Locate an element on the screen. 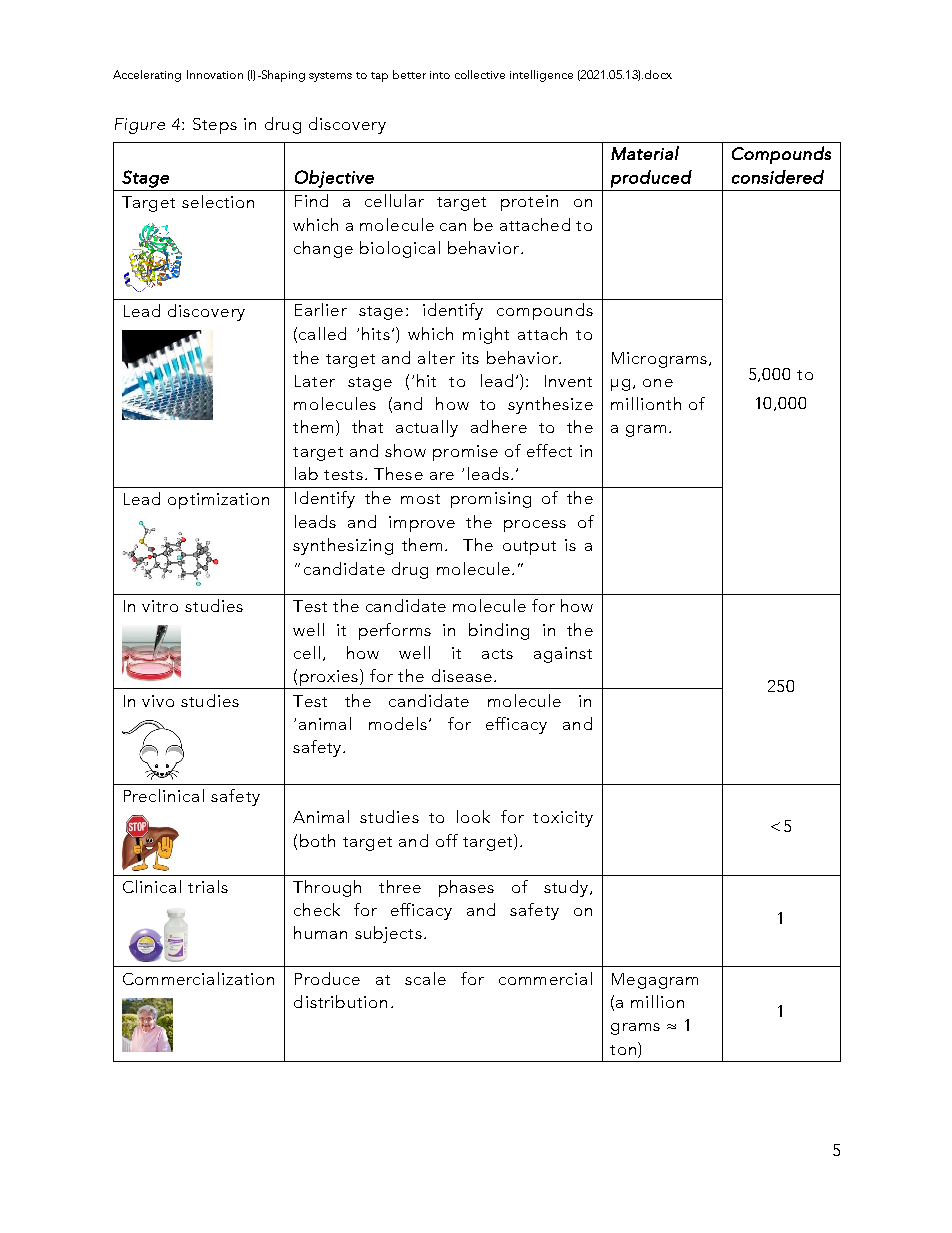  Material is located at coordinates (645, 153).
